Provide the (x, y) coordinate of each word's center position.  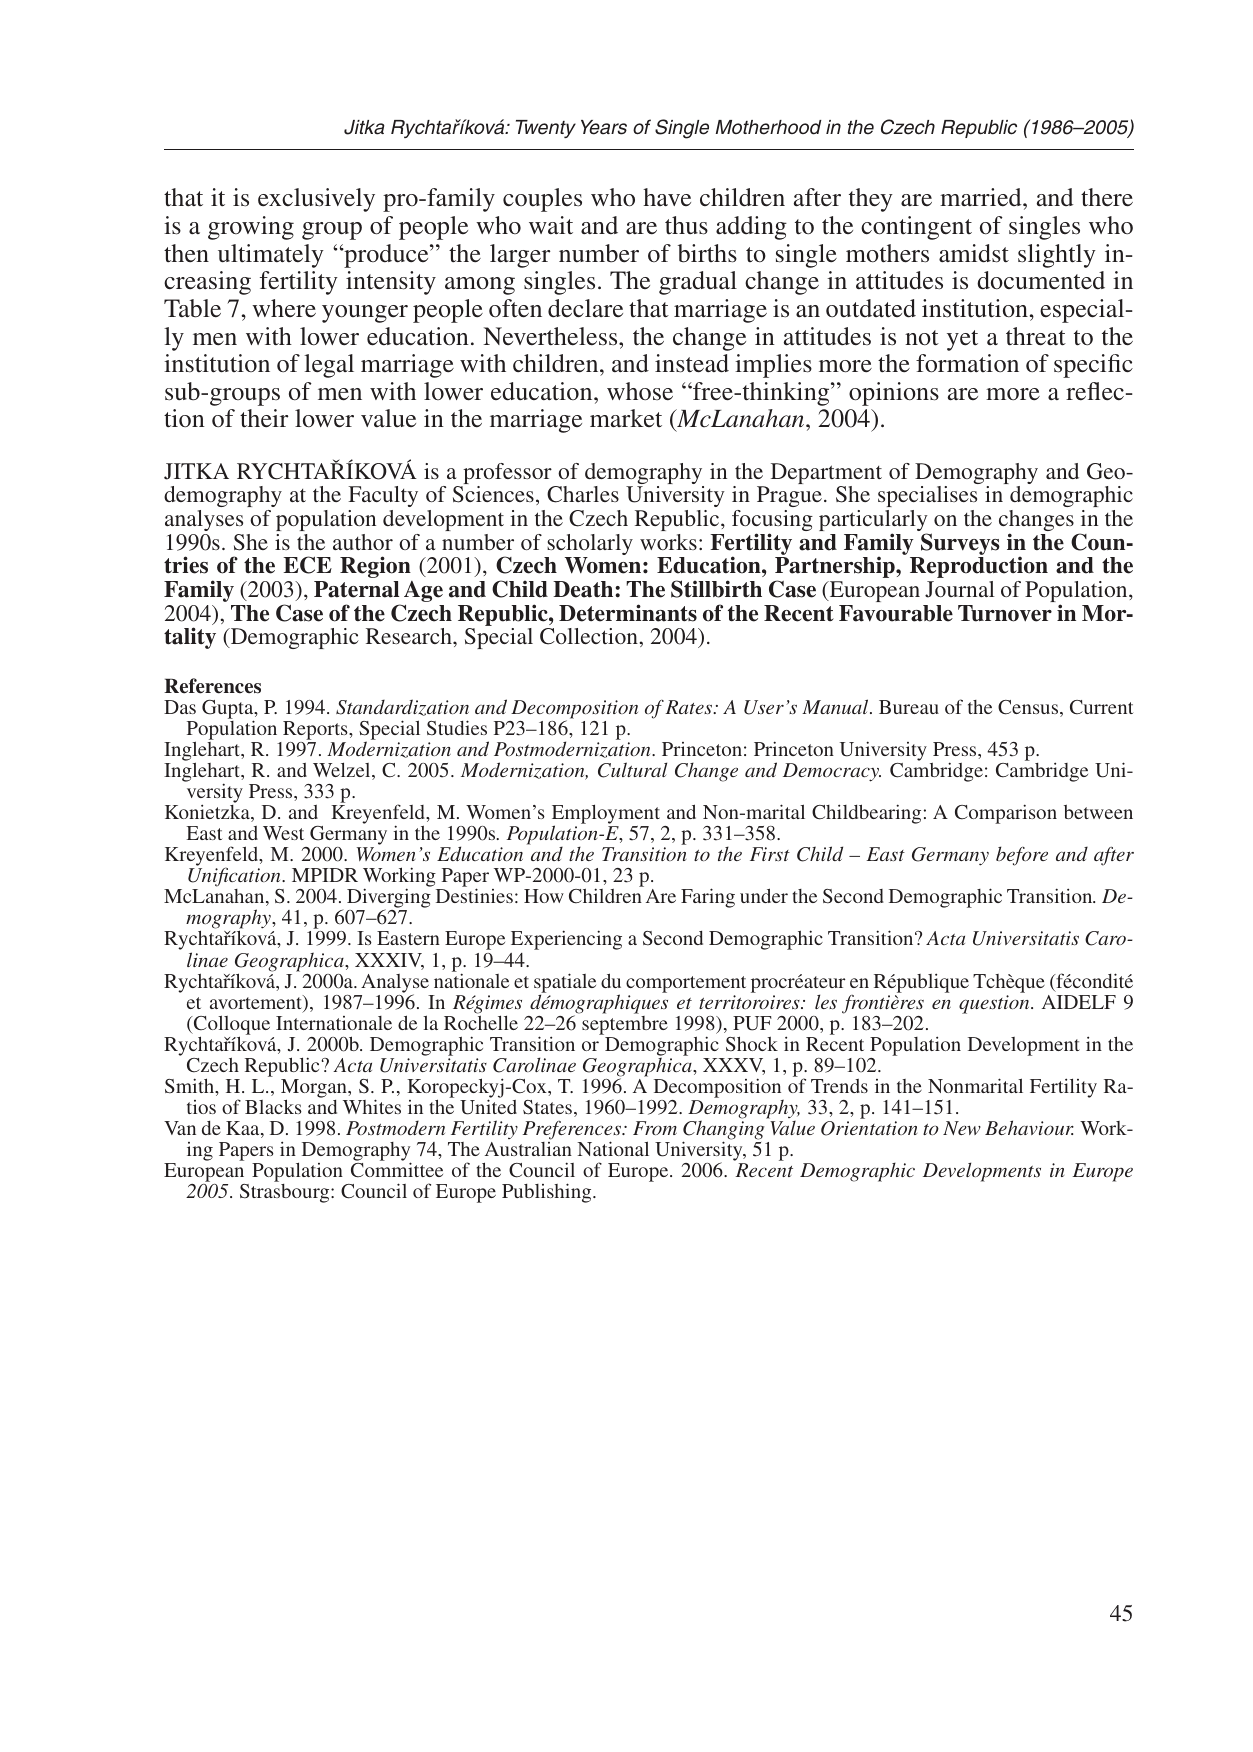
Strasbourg (286, 1193)
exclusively (316, 200)
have (667, 197)
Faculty (383, 496)
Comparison (1006, 814)
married (982, 197)
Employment (606, 815)
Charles (583, 494)
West (283, 833)
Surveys (960, 544)
